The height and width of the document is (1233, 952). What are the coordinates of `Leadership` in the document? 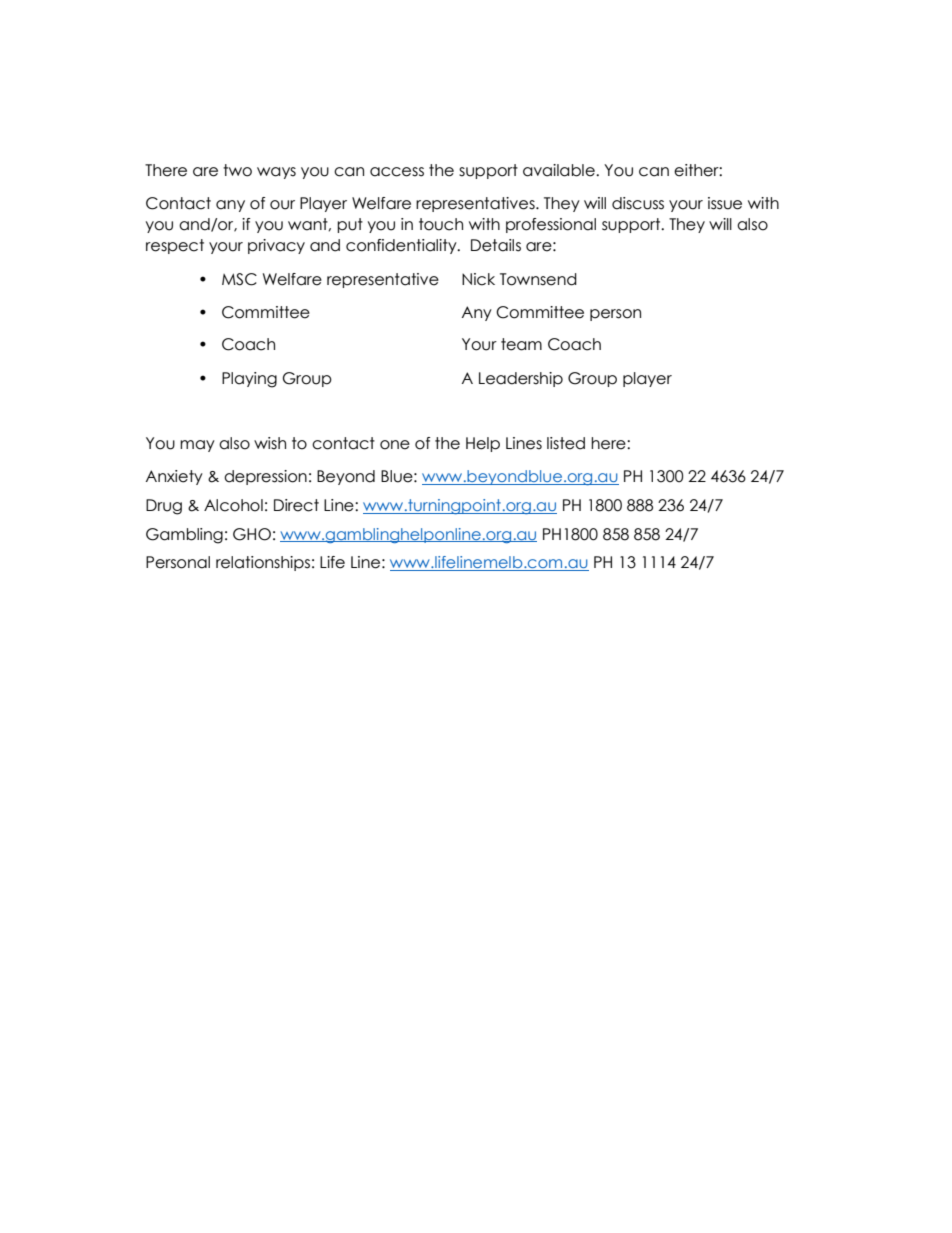 It's located at (521, 379).
